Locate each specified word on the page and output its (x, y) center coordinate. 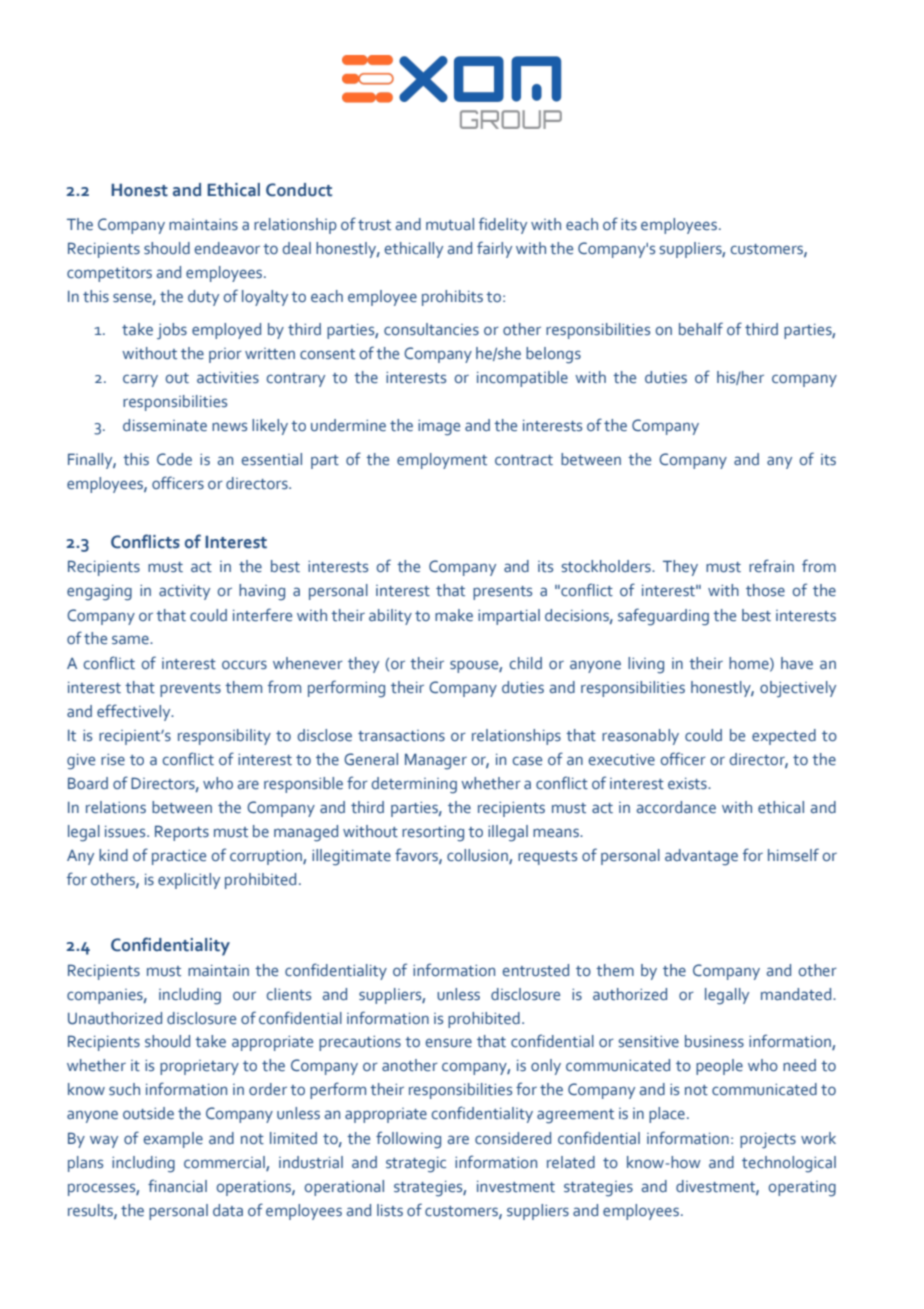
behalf (701, 329)
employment (442, 461)
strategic (416, 1165)
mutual (450, 224)
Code (174, 459)
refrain (771, 565)
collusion (478, 856)
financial (177, 1185)
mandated (797, 994)
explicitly (189, 881)
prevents (190, 690)
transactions (401, 736)
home (750, 664)
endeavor (227, 248)
